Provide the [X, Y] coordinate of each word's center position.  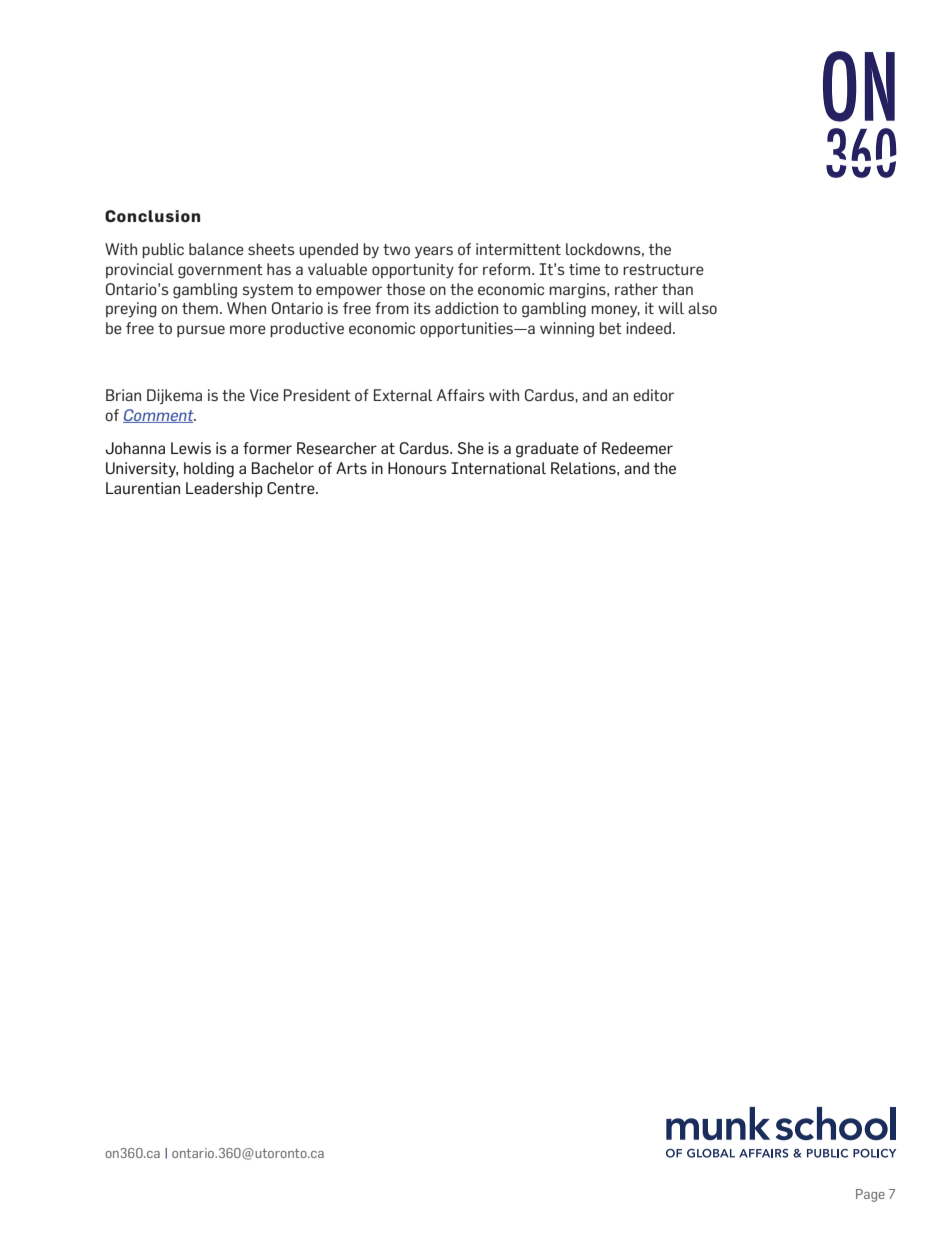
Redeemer [637, 448]
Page [870, 1195]
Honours [417, 468]
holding [209, 470]
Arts [351, 468]
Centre [292, 488]
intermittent [518, 249]
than [677, 289]
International [498, 468]
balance [216, 249]
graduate [547, 450]
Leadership [224, 489]
